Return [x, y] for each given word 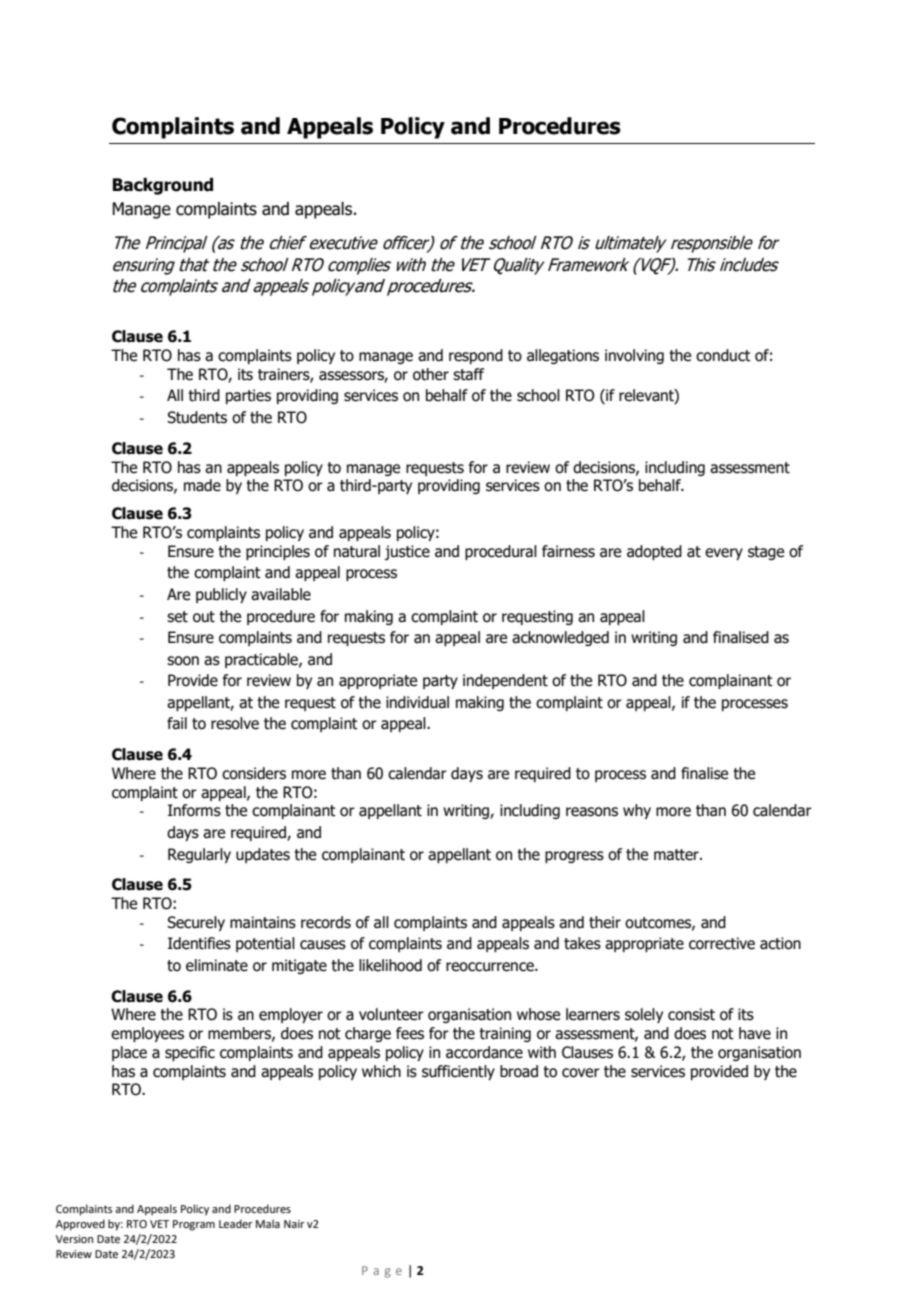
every [724, 554]
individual [417, 702]
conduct [723, 355]
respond [476, 356]
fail [177, 723]
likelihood [390, 965]
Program [194, 1225]
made [202, 485]
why [637, 811]
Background [163, 186]
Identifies [199, 943]
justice [407, 552]
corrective [722, 943]
